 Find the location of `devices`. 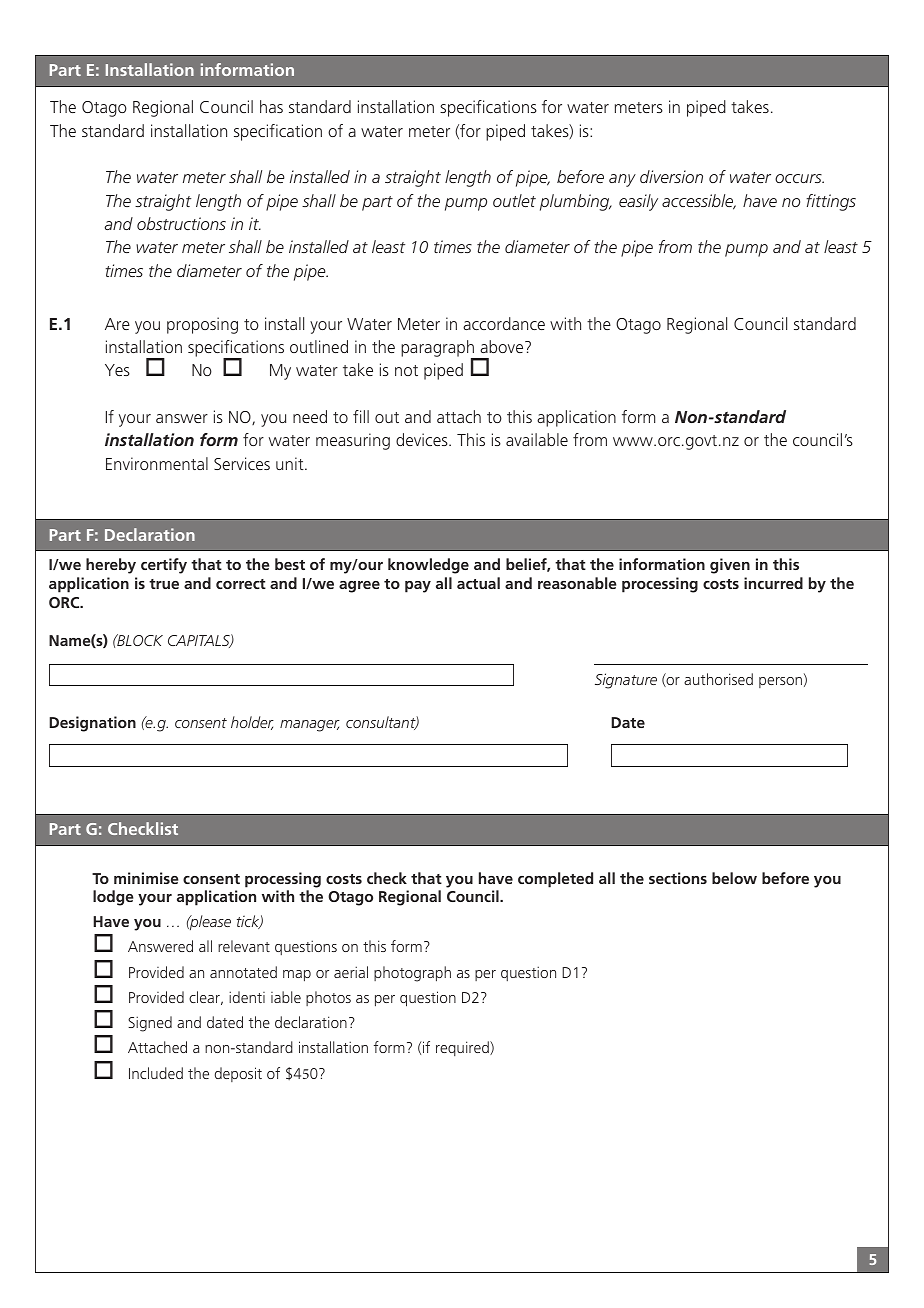

devices is located at coordinates (423, 439).
